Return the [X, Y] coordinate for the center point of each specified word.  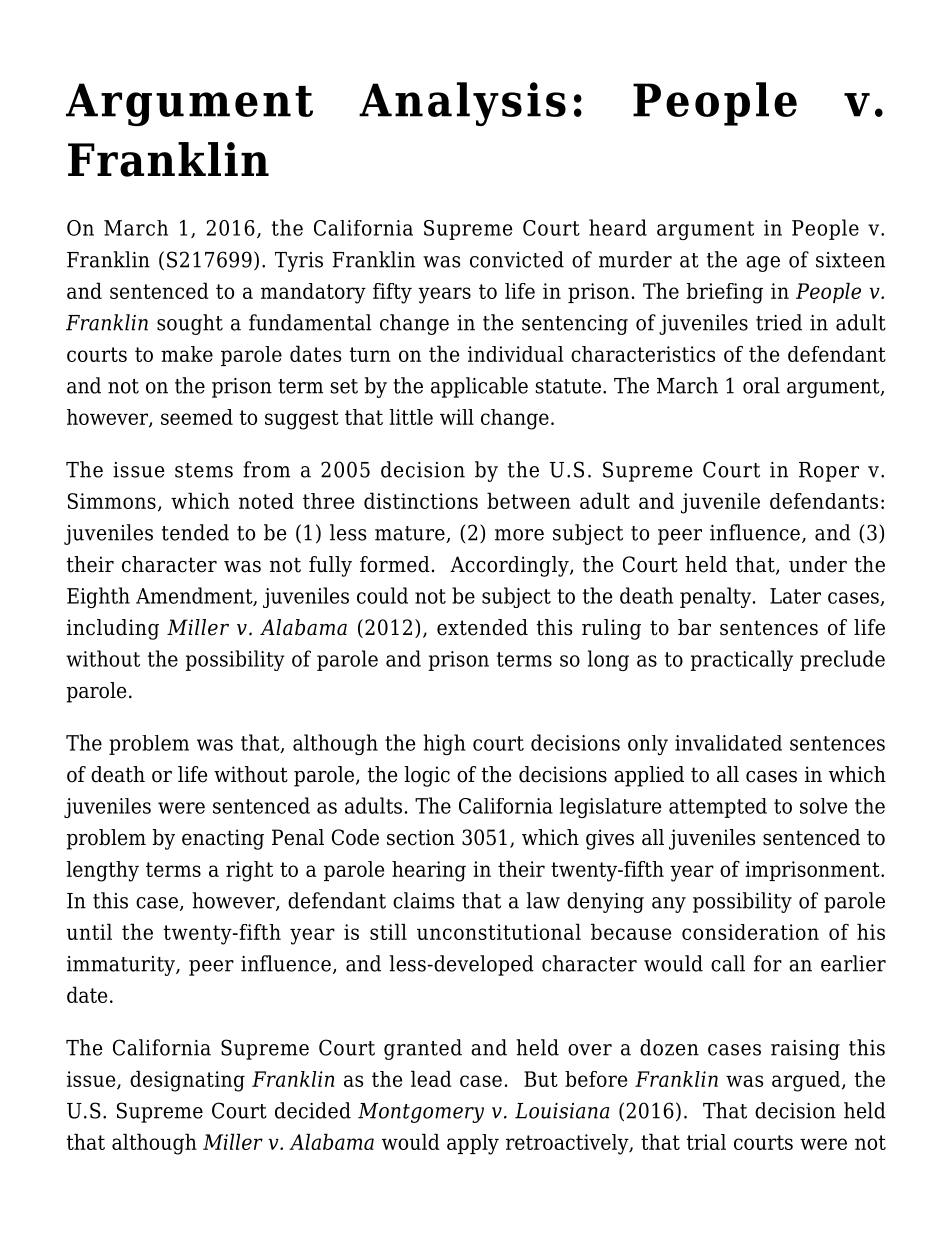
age [763, 264]
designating [187, 1081]
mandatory [313, 293]
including [113, 629]
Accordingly [510, 566]
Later [795, 596]
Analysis [462, 104]
